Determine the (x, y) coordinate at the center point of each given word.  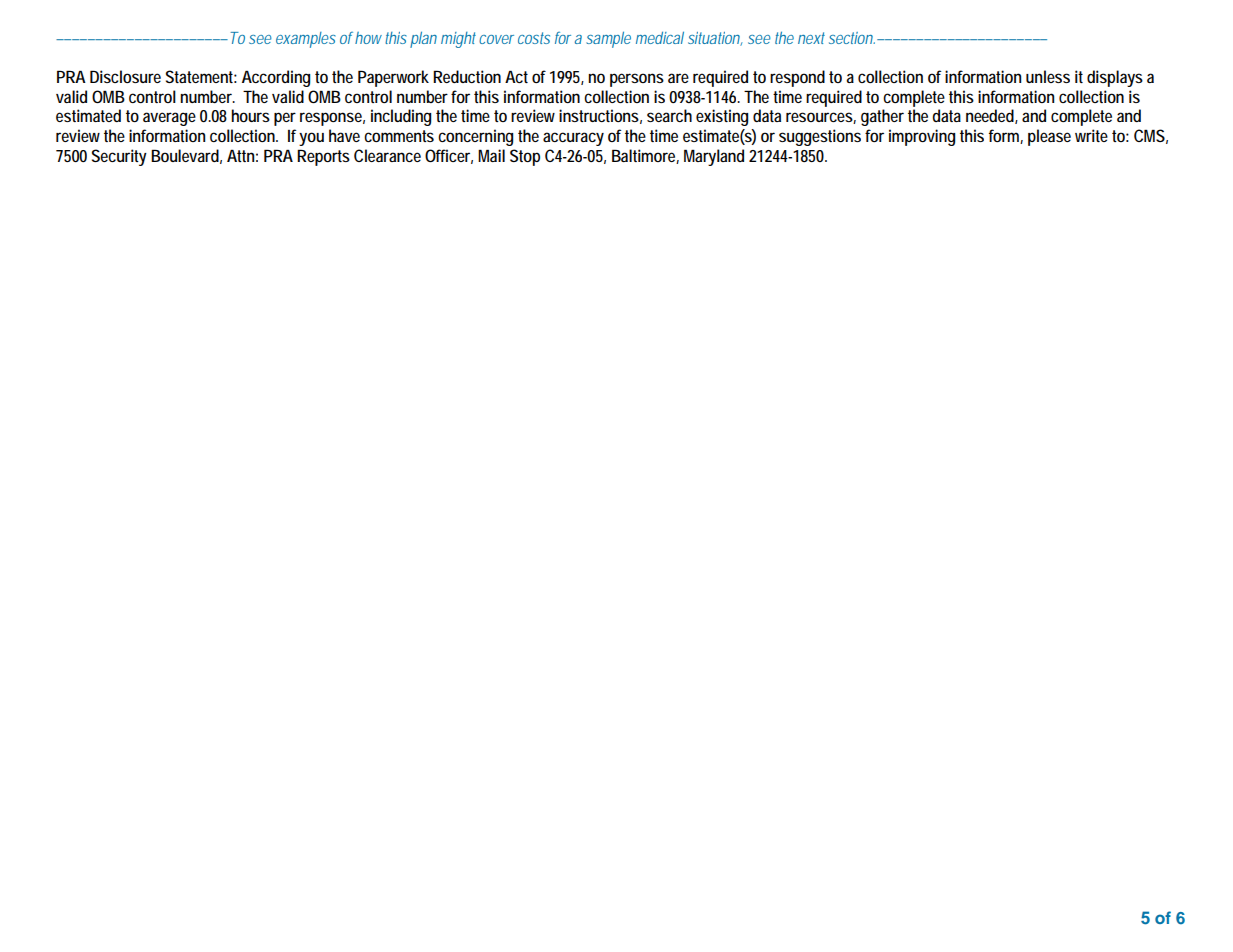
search (669, 115)
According (276, 78)
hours (250, 115)
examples (306, 40)
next (811, 38)
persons (637, 80)
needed (990, 115)
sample (608, 39)
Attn (240, 155)
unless (1048, 76)
